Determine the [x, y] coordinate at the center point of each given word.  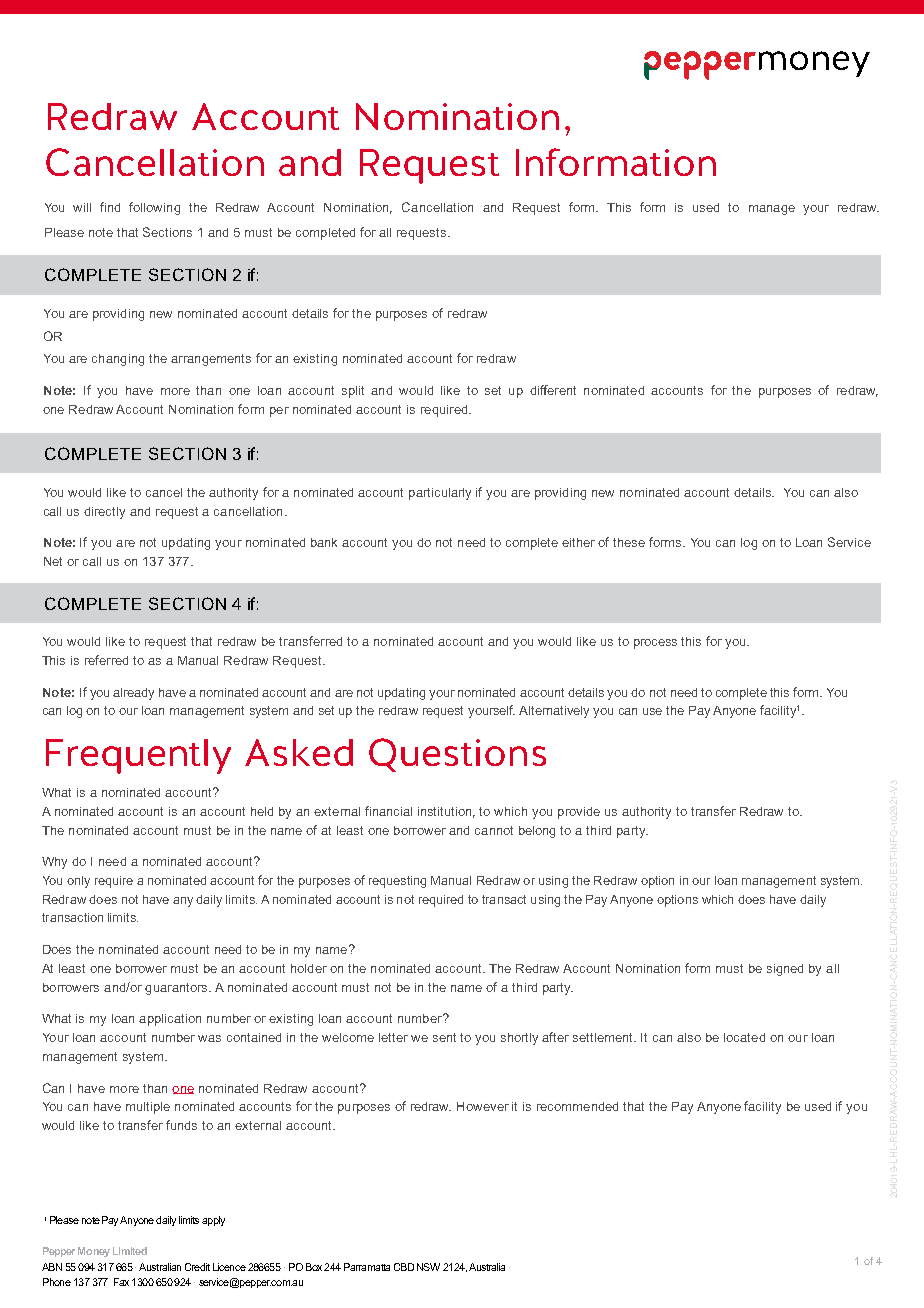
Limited [130, 1251]
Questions [457, 755]
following [154, 208]
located [744, 1037]
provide [579, 813]
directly [104, 513]
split [353, 392]
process [655, 644]
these [629, 542]
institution [446, 812]
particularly [440, 494]
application [170, 1020]
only [78, 882]
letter [393, 1037]
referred [106, 660]
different [553, 390]
